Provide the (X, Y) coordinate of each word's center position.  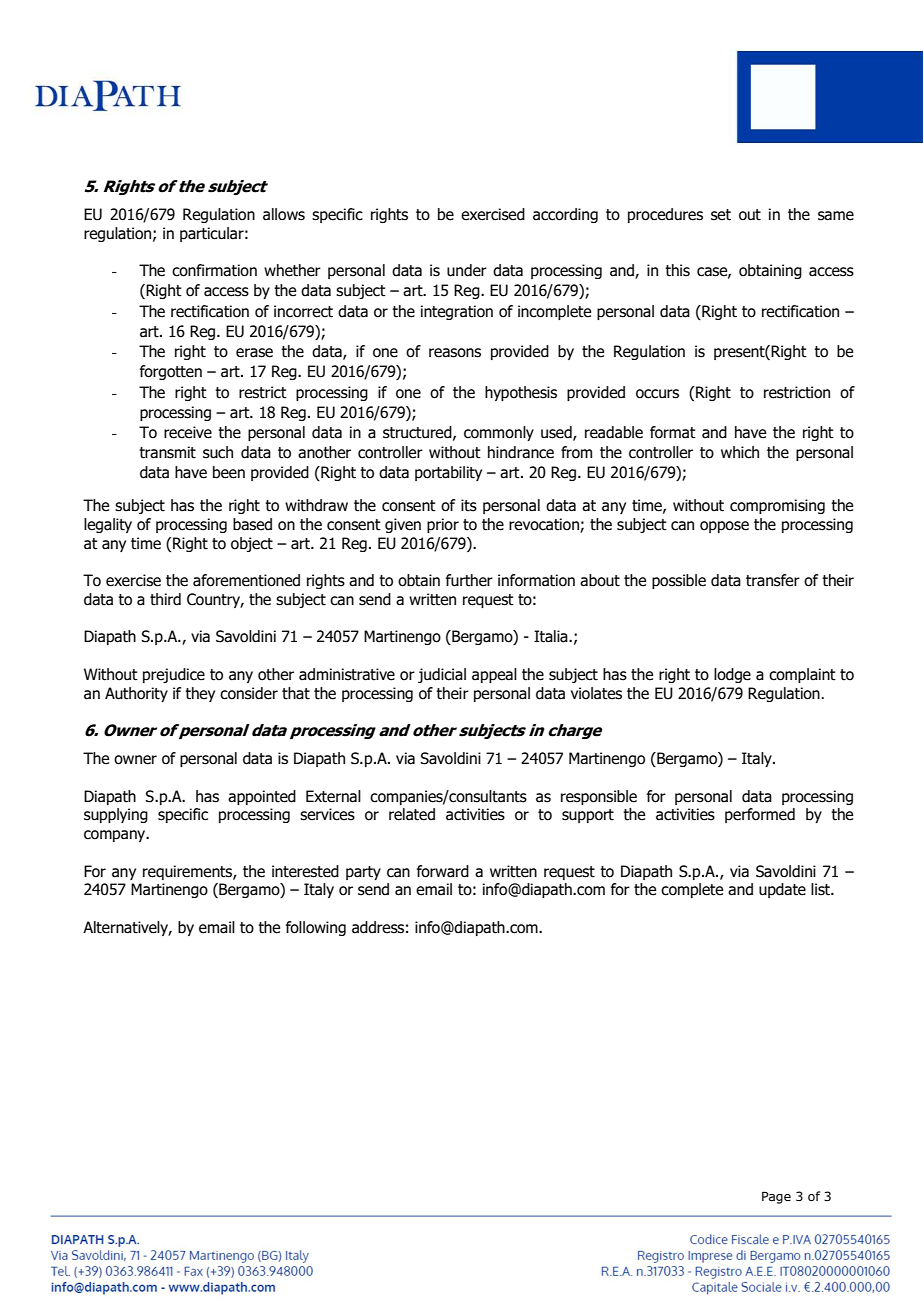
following (316, 928)
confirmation (214, 270)
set (721, 215)
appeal (494, 675)
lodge (732, 675)
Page (776, 1197)
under (467, 270)
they (200, 694)
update (782, 890)
